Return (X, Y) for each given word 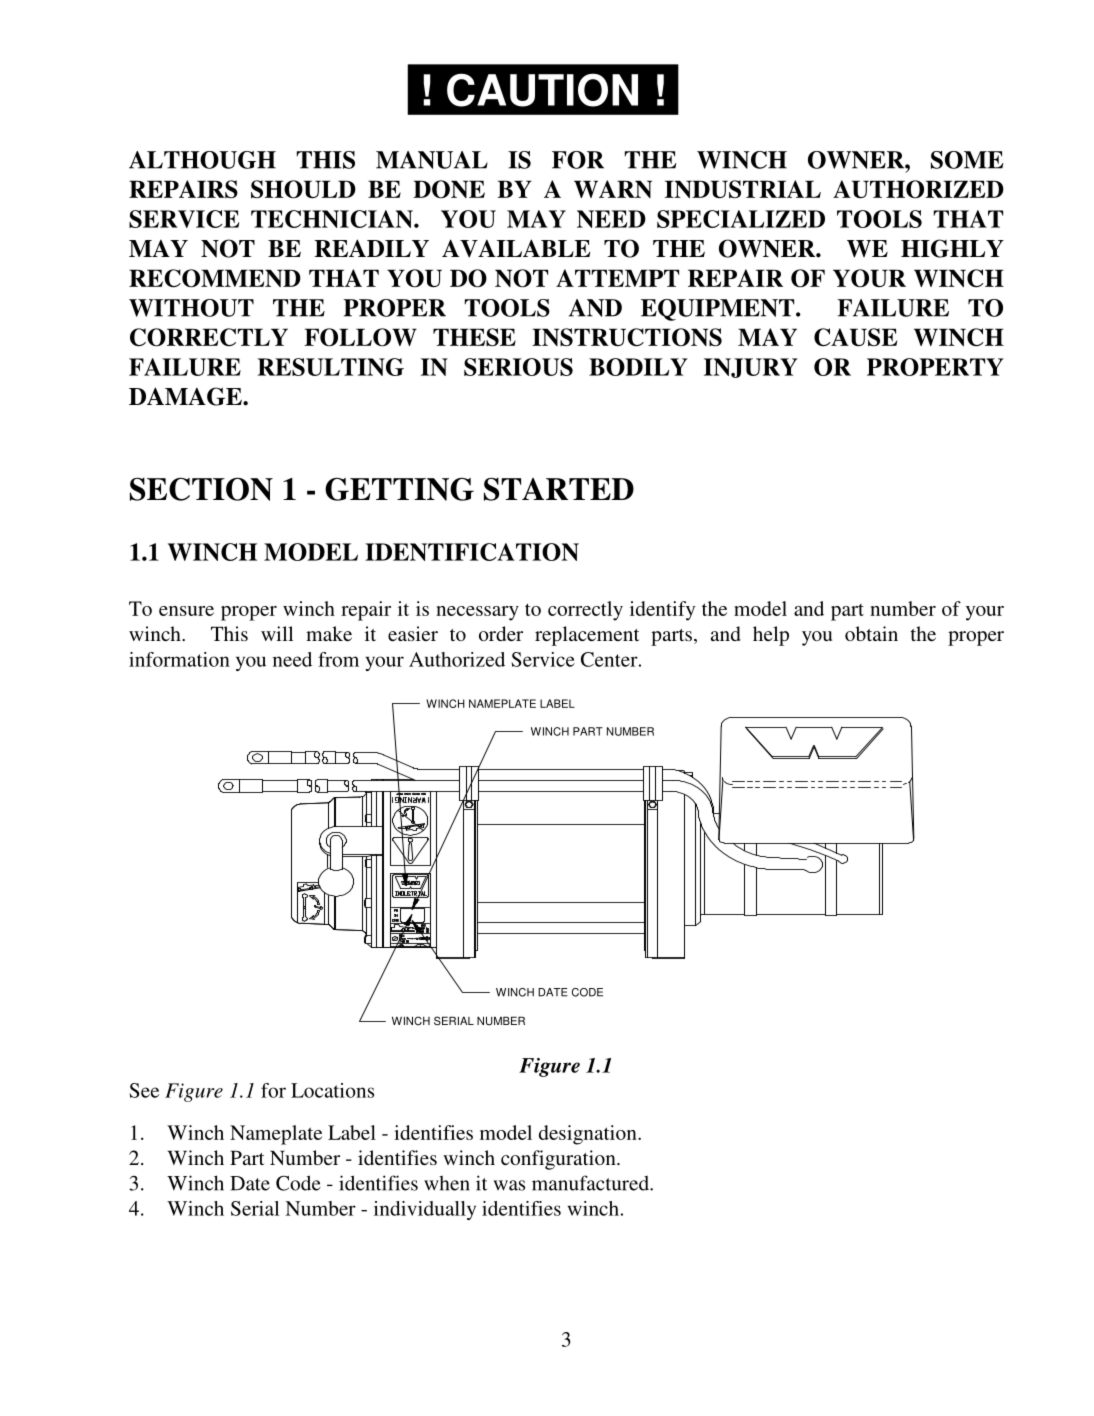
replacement (587, 636)
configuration (559, 1160)
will (277, 633)
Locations (332, 1090)
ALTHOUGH (202, 160)
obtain (871, 633)
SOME (967, 160)
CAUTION (542, 90)
